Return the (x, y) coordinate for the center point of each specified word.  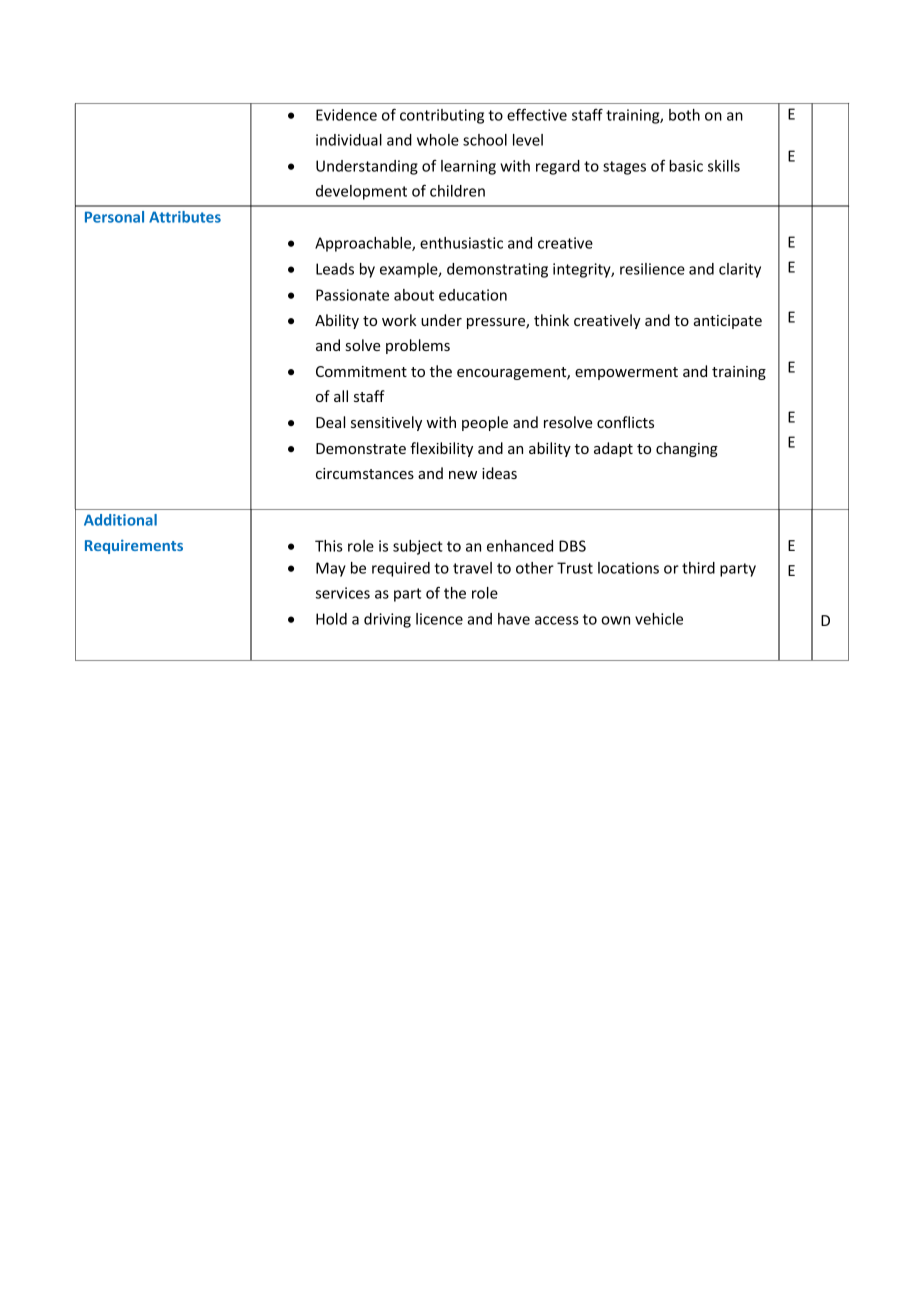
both (684, 115)
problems (418, 346)
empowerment (626, 373)
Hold (331, 619)
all (341, 396)
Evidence (346, 115)
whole (438, 140)
